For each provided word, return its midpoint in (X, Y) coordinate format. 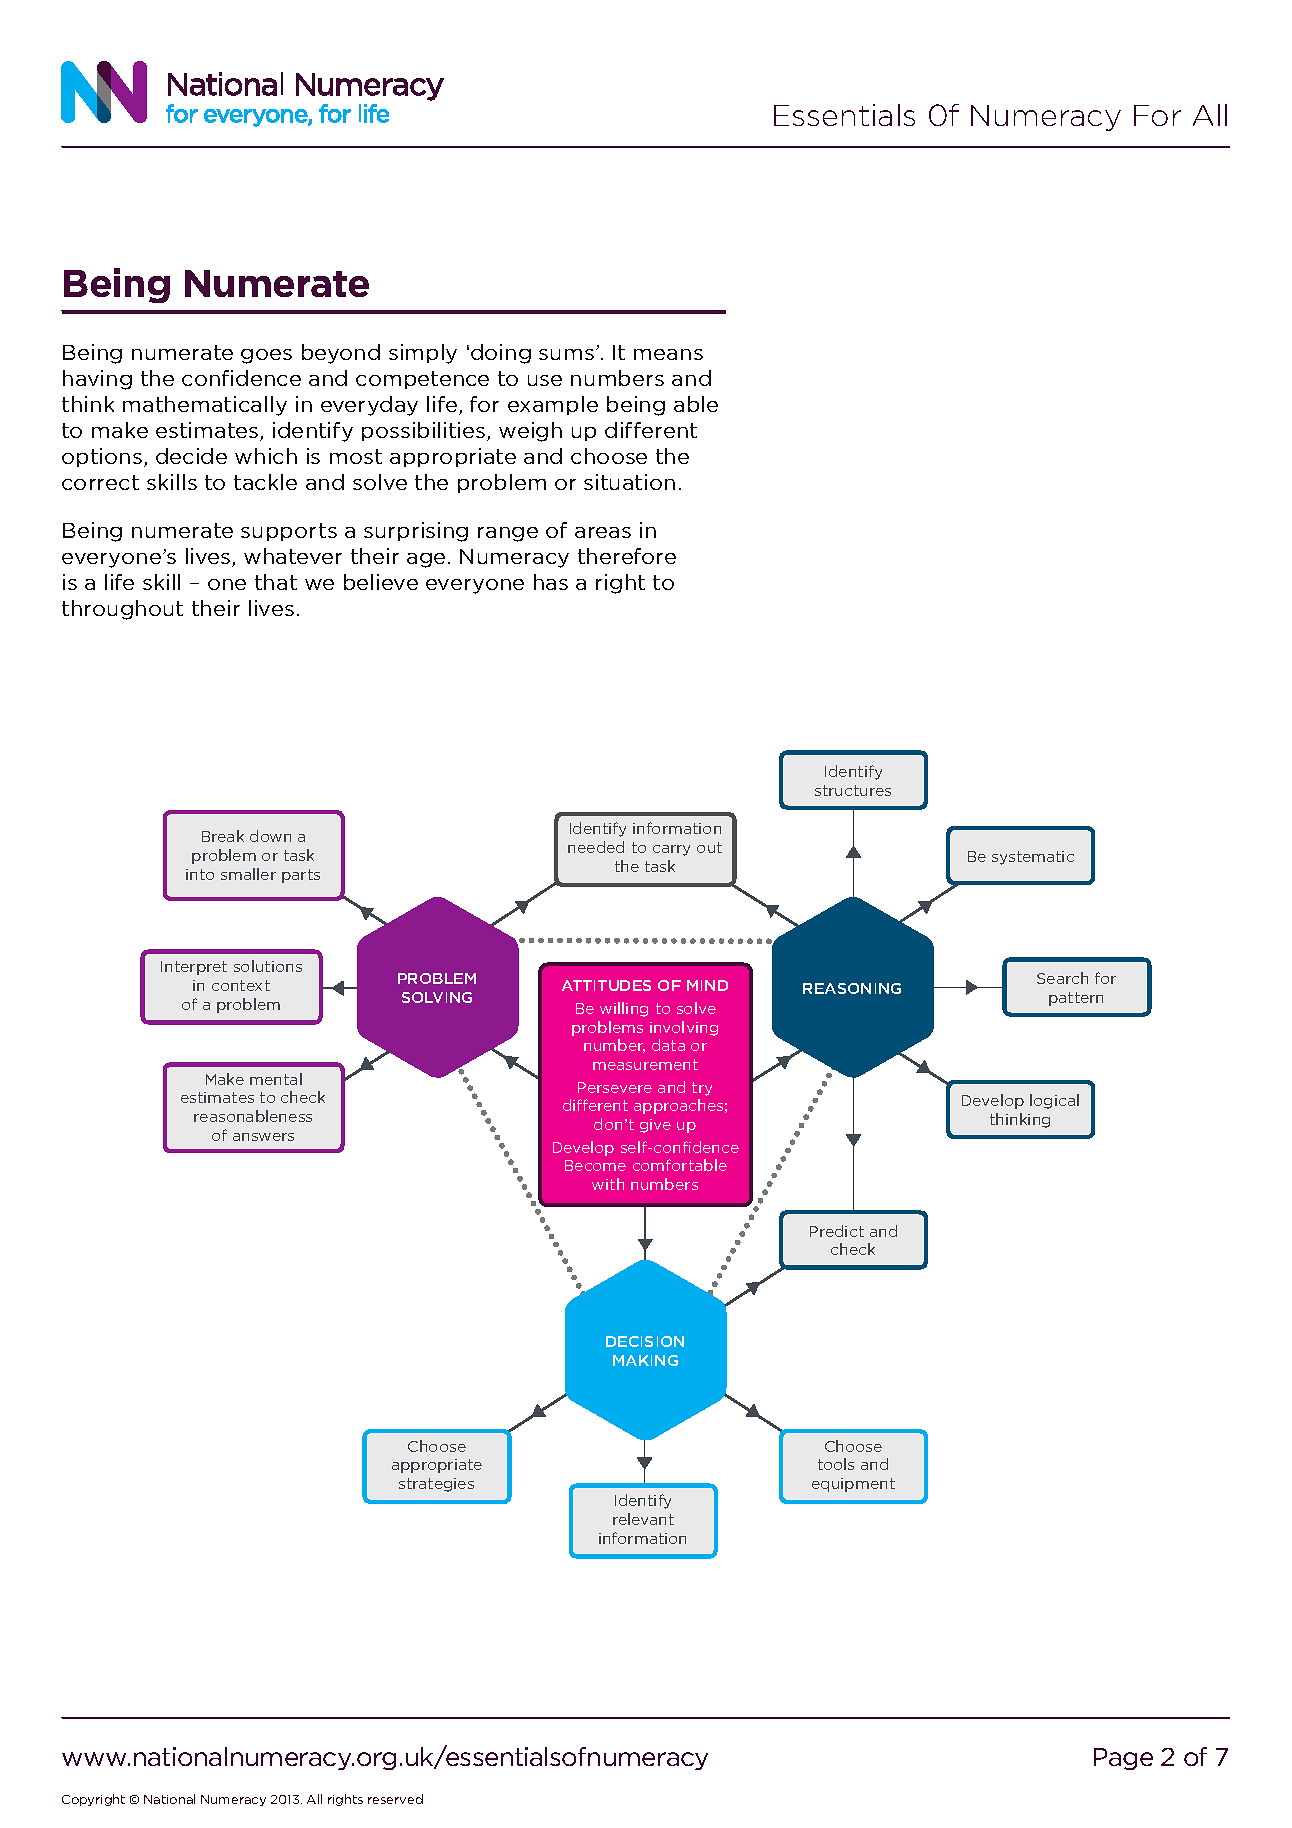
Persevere (615, 1087)
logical (1054, 1101)
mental (276, 1079)
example (553, 405)
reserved (395, 1799)
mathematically (205, 406)
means (668, 354)
